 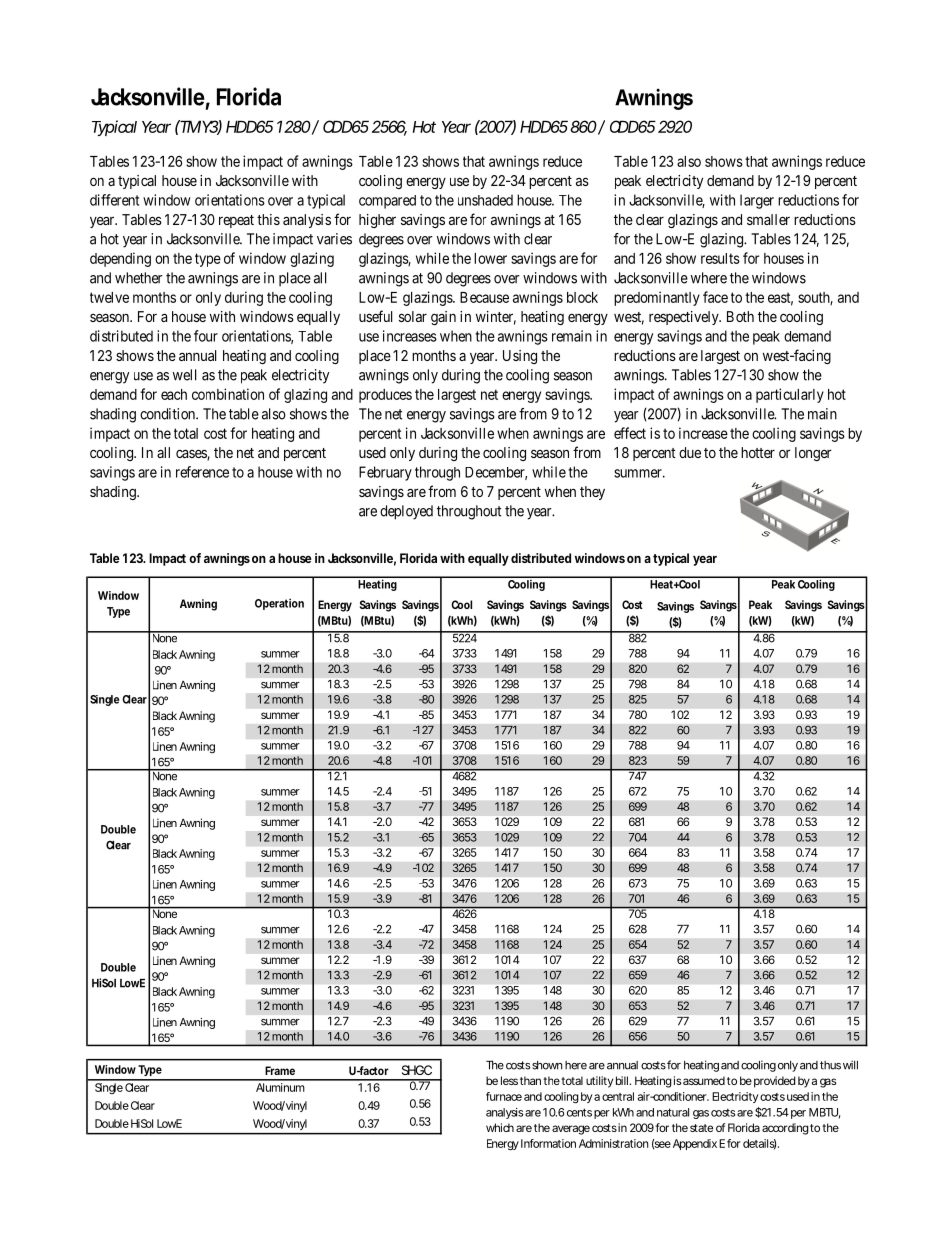 I want to click on smaller, so click(x=768, y=219).
